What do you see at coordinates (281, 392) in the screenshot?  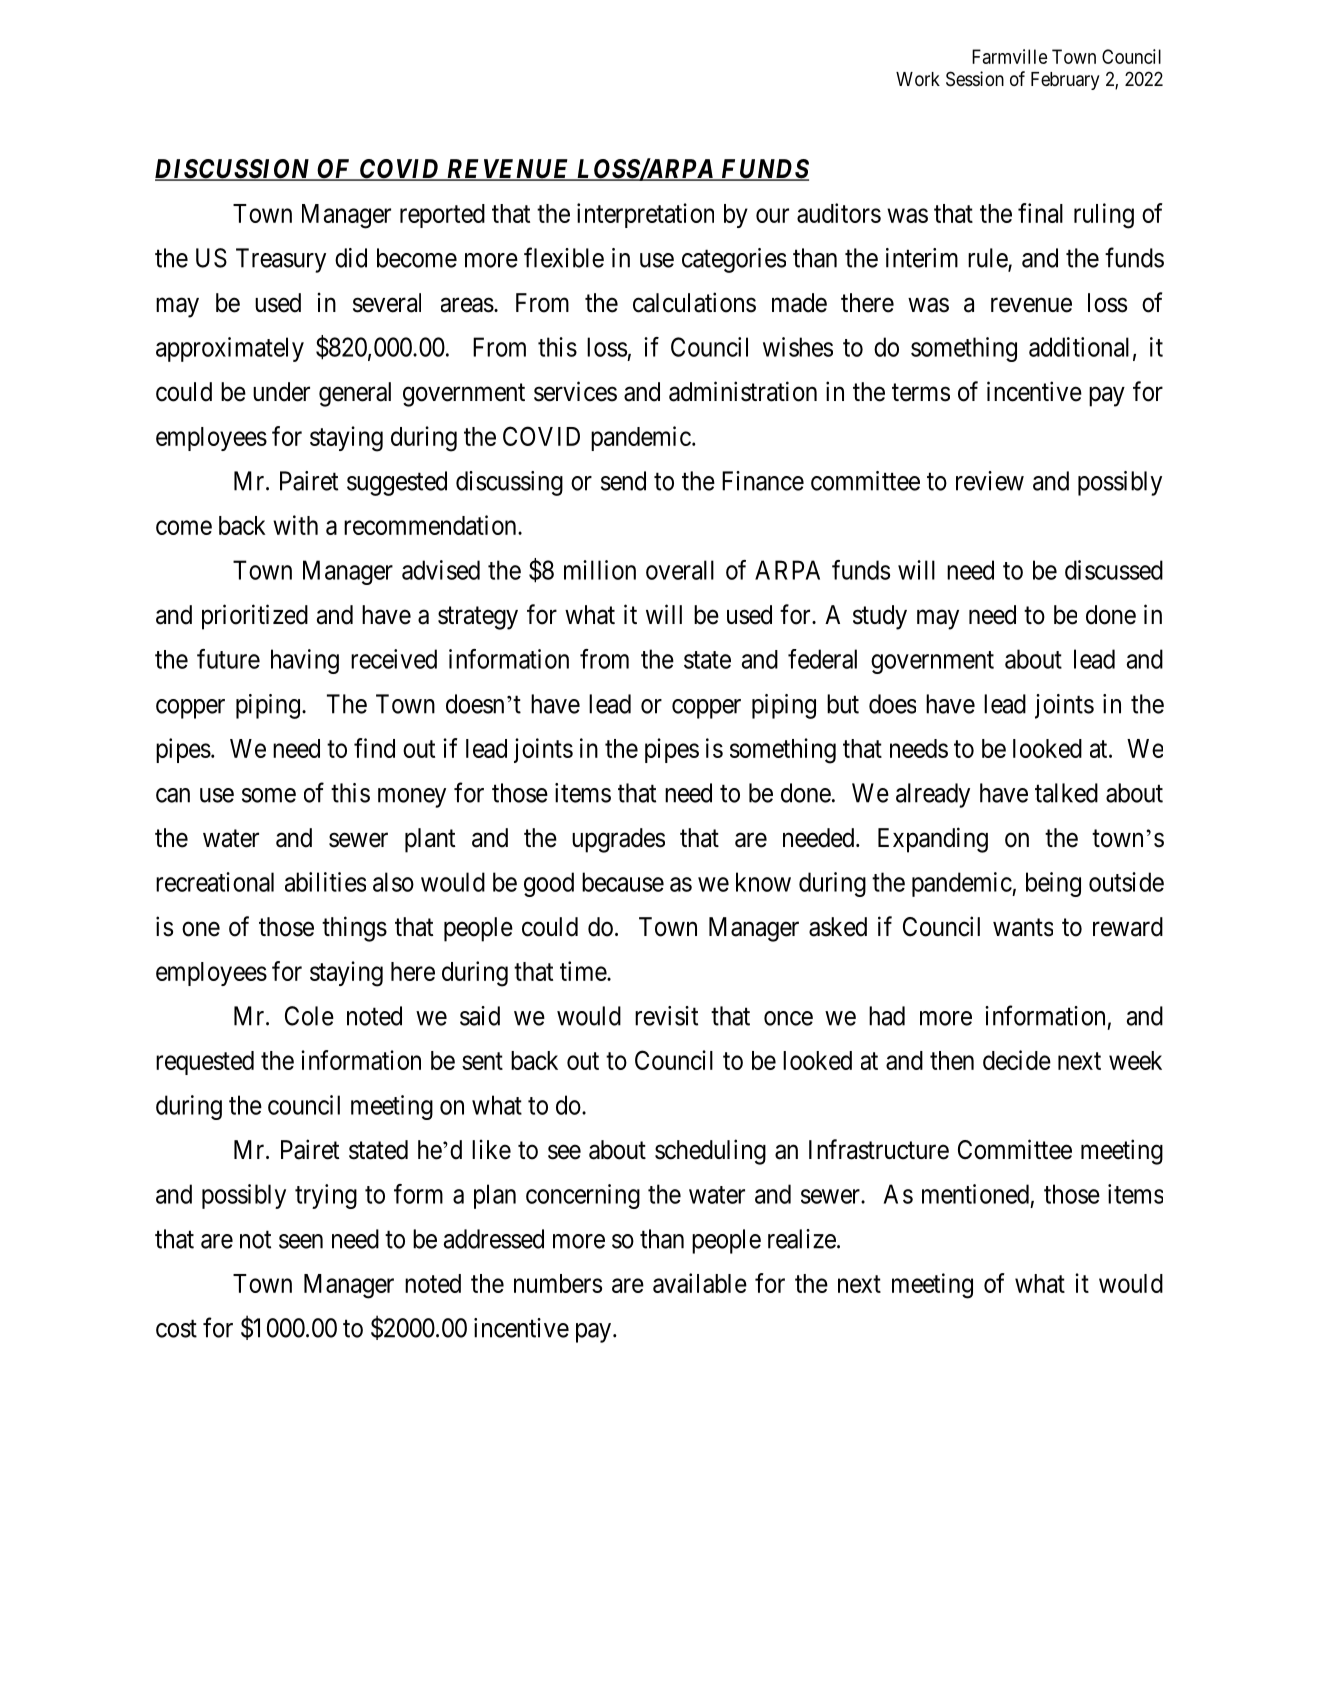 I see `under` at bounding box center [281, 392].
